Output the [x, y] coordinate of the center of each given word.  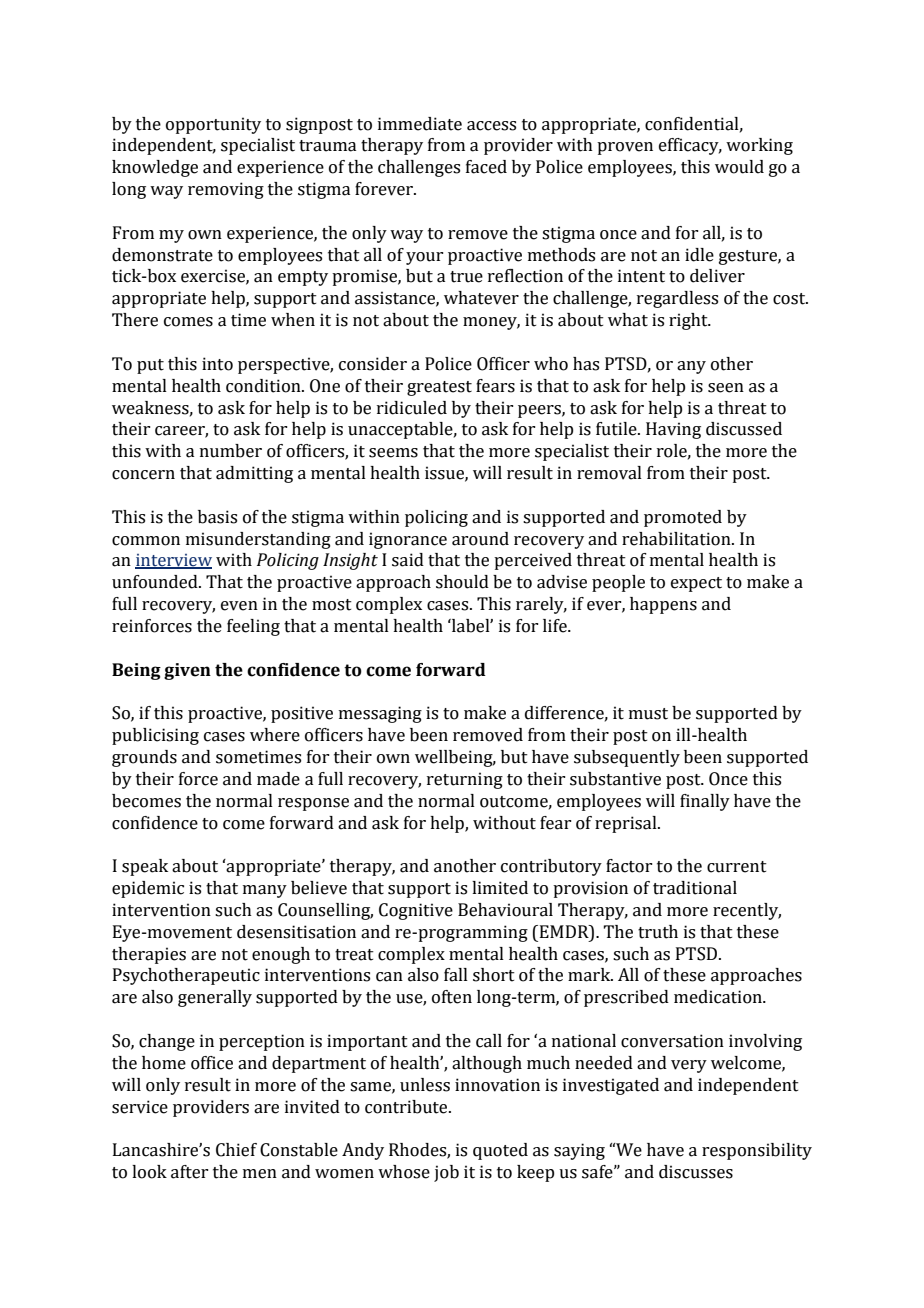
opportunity [213, 125]
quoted [500, 1151]
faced [486, 167]
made [278, 779]
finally [705, 802]
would [739, 167]
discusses [696, 1172]
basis [217, 517]
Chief [236, 1150]
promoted [683, 518]
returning [465, 780]
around [480, 539]
